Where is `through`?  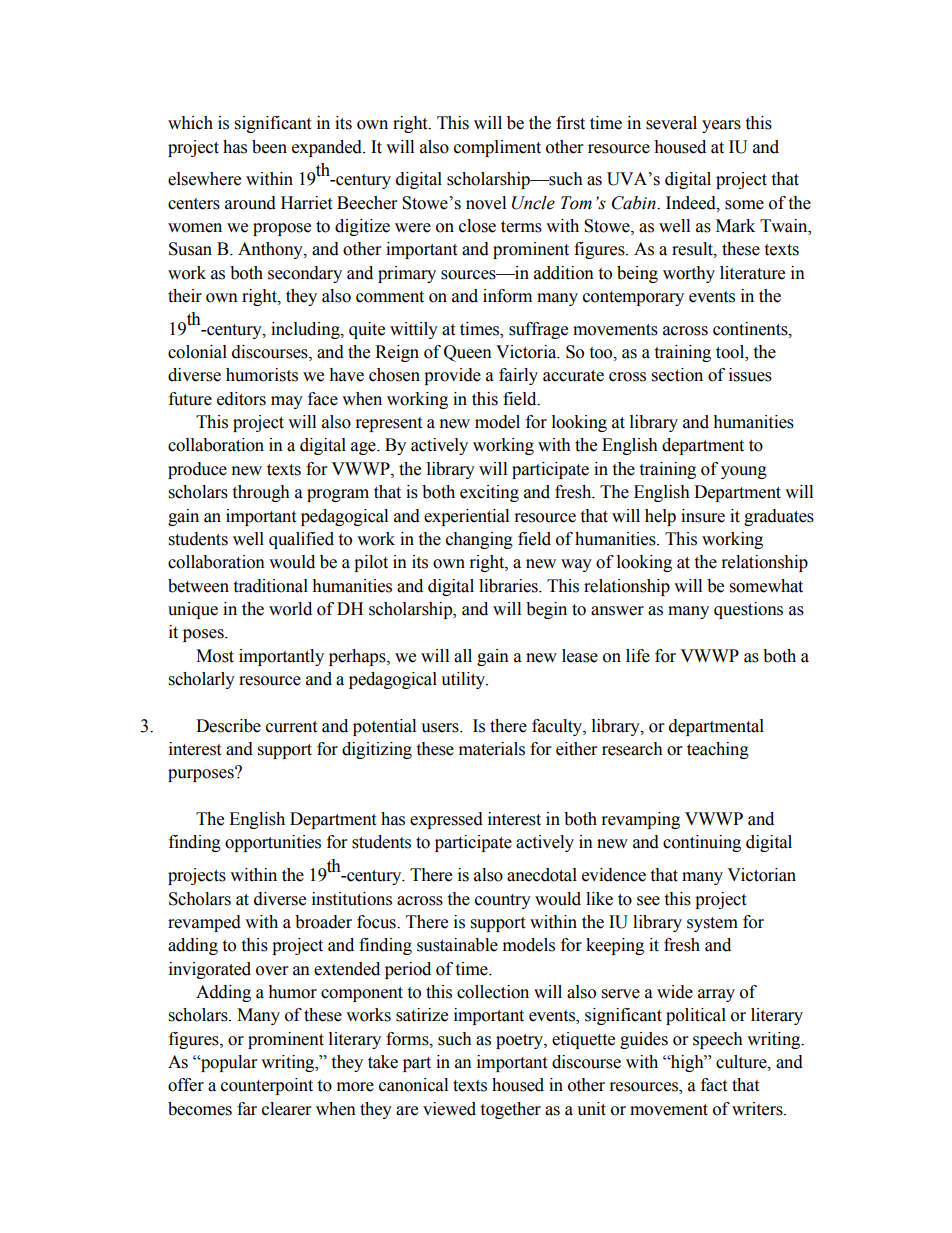 through is located at coordinates (261, 493).
